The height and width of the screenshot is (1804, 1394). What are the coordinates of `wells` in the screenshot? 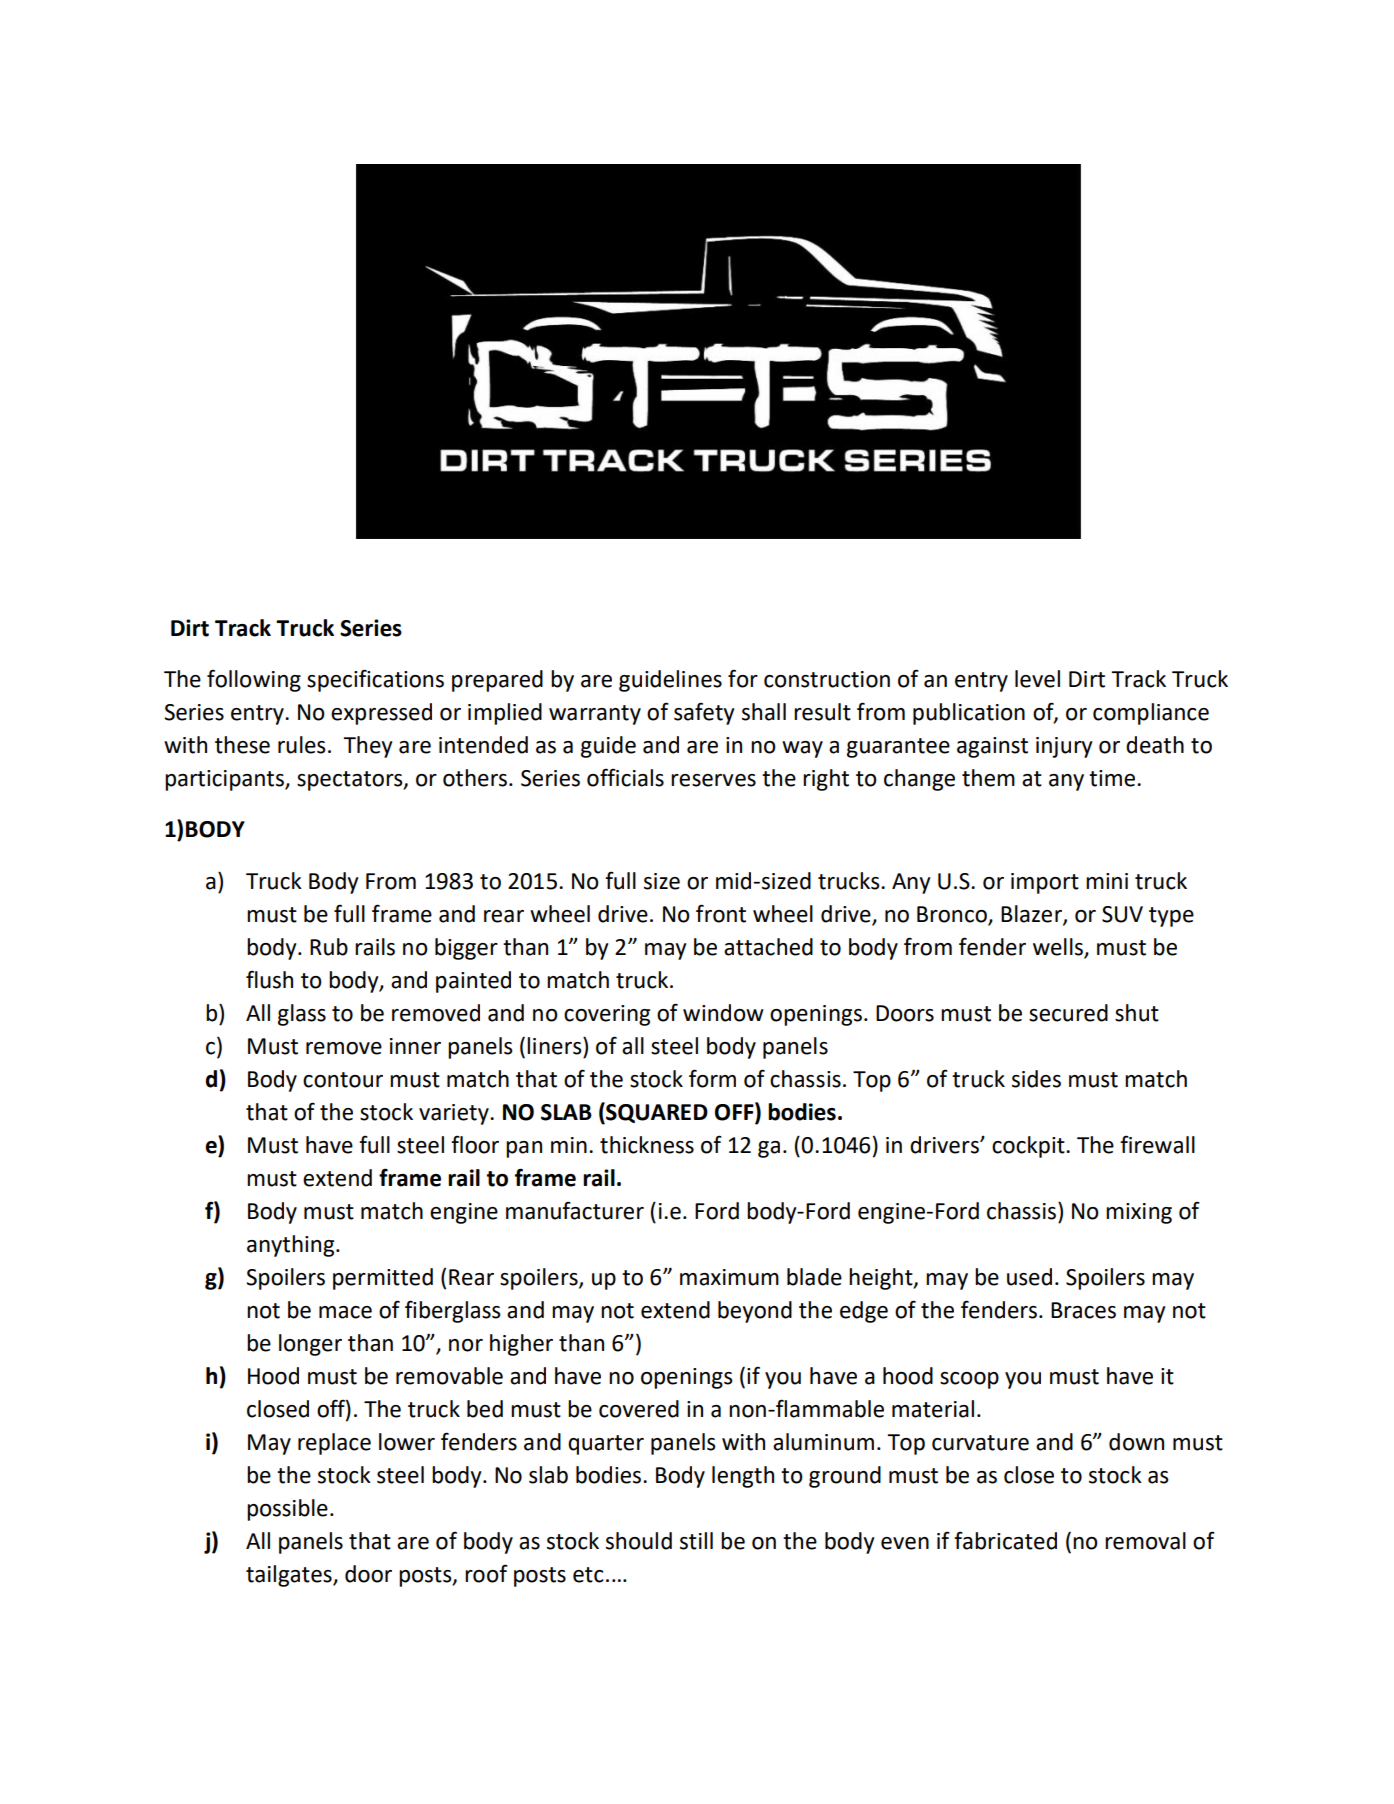 It's located at (1058, 947).
